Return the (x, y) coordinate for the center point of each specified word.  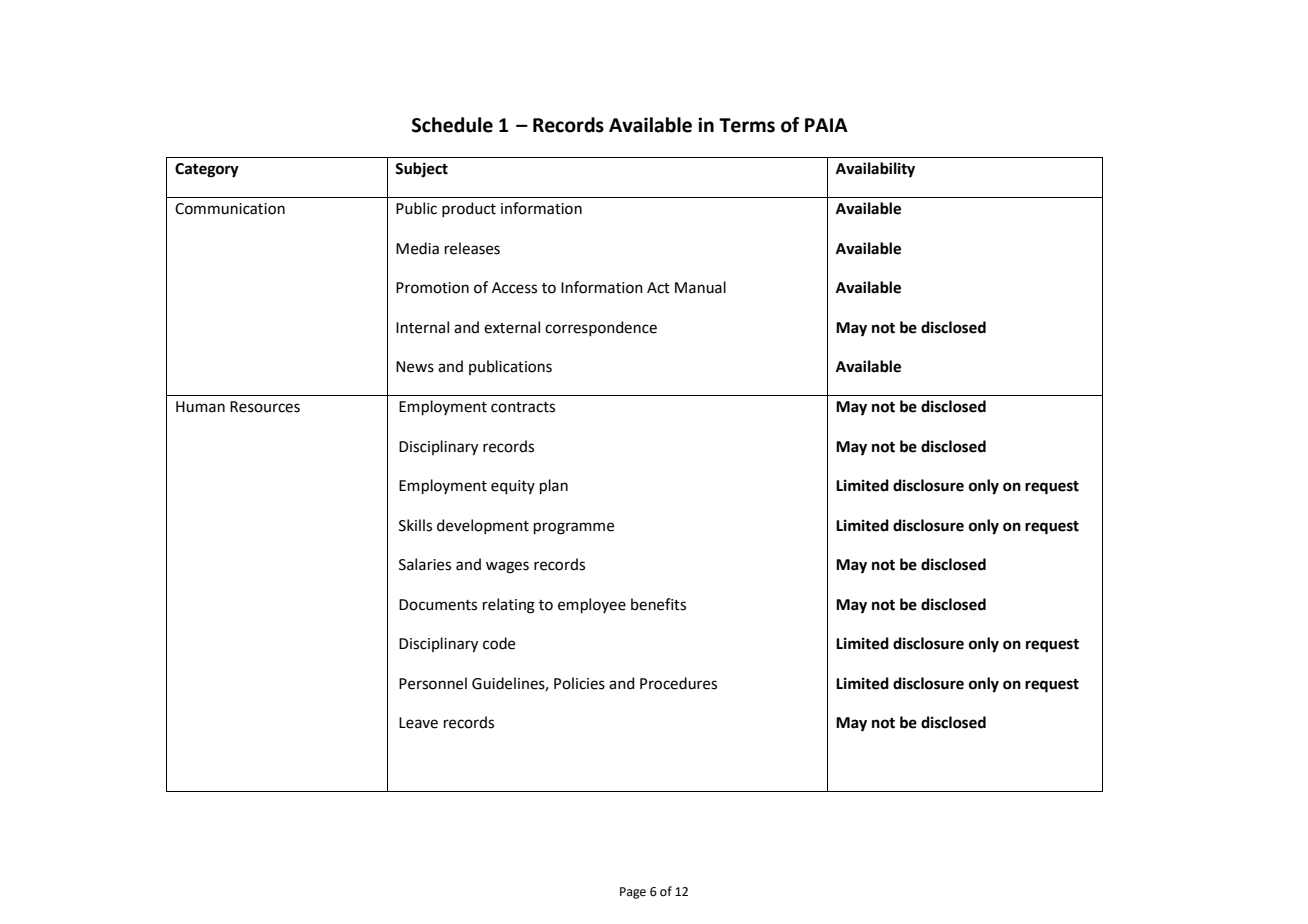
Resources (265, 407)
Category (207, 170)
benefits (658, 604)
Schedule (452, 125)
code (499, 643)
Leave (418, 723)
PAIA (826, 125)
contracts (523, 407)
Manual (700, 287)
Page (633, 893)
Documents (438, 605)
